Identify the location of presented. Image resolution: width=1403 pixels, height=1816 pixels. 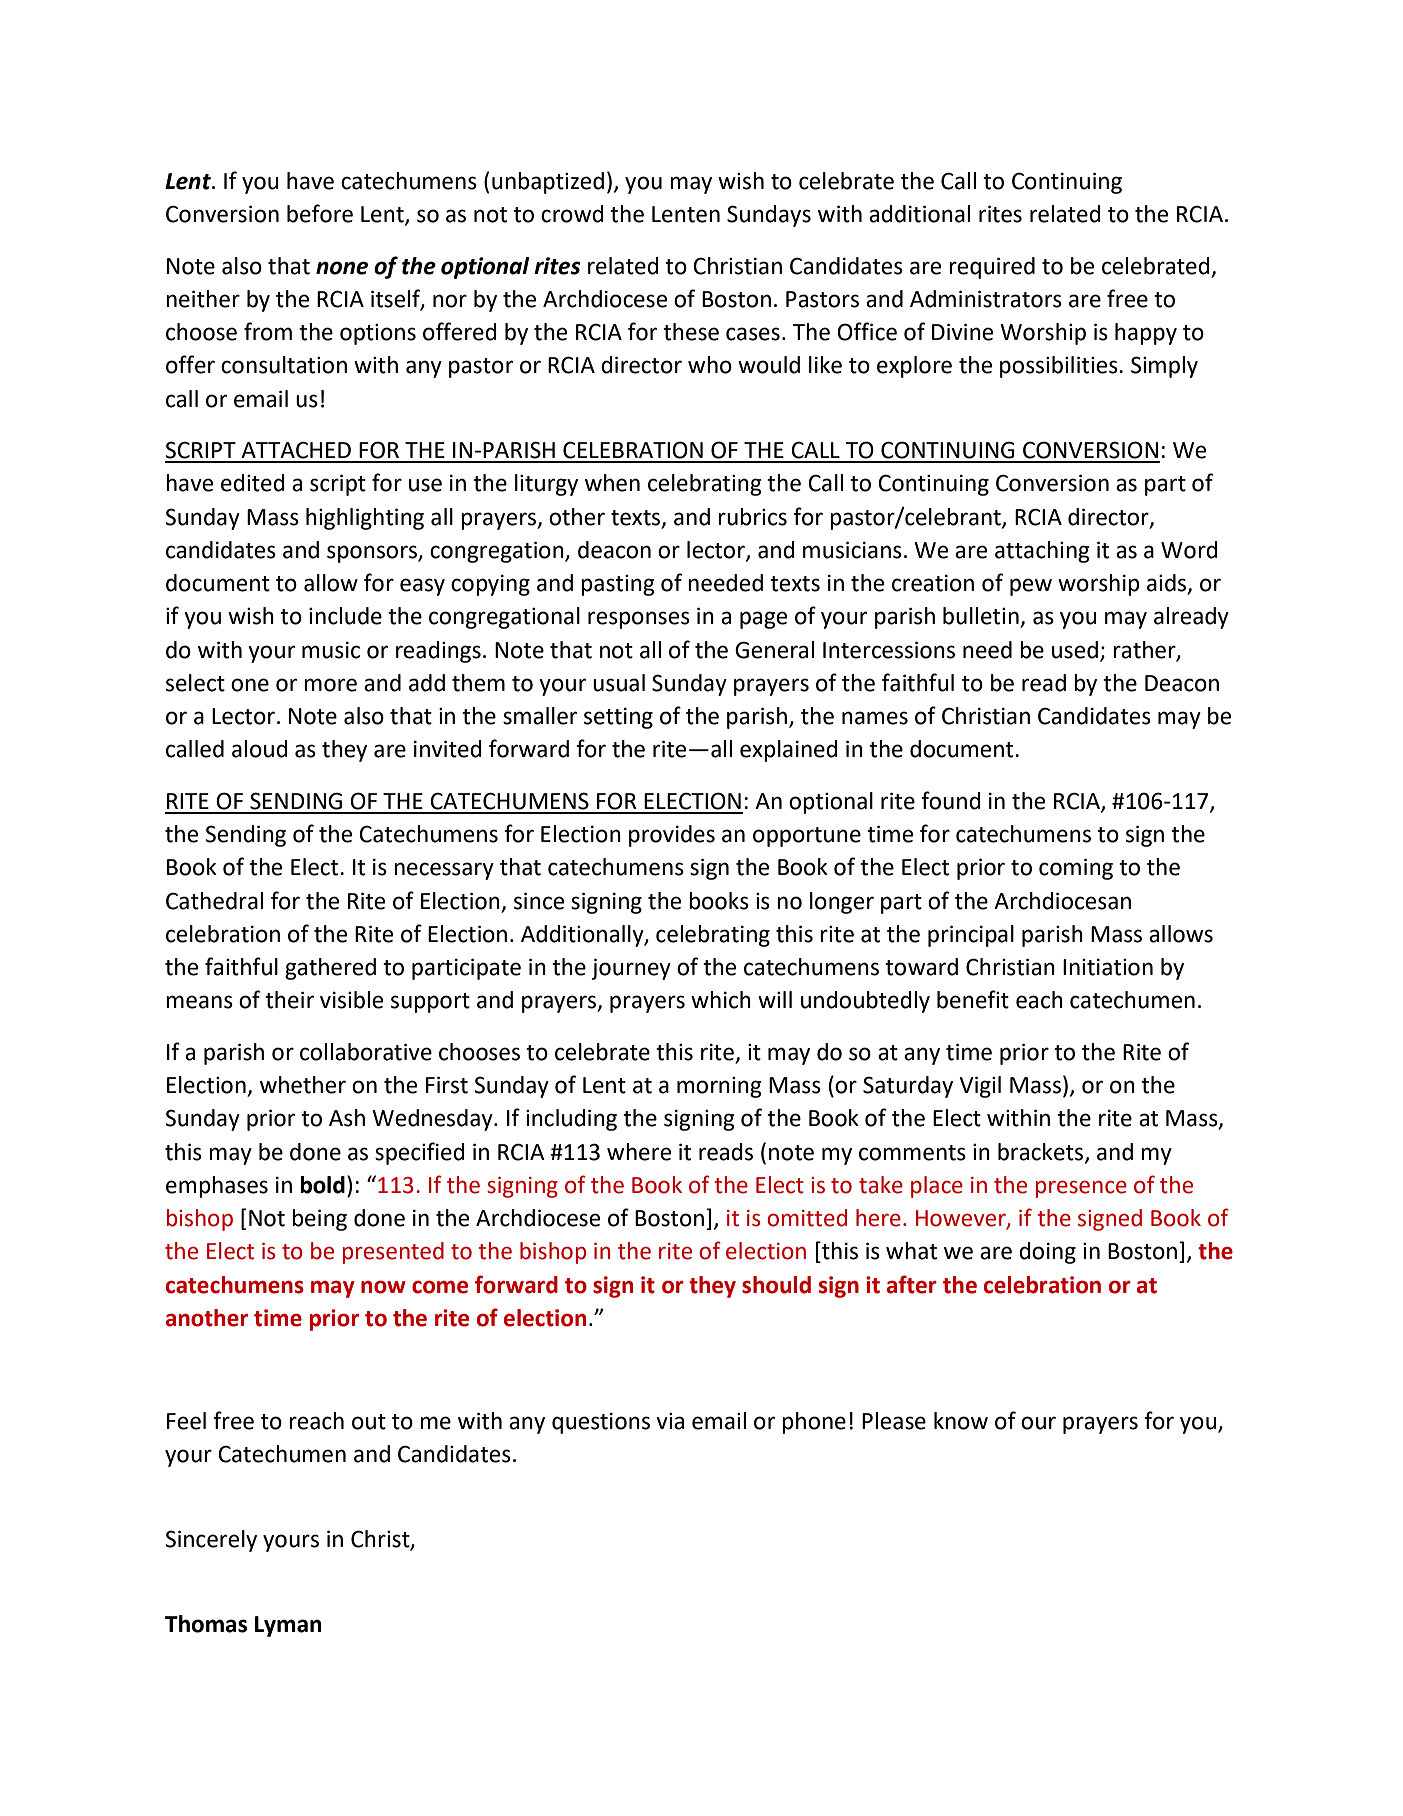
(393, 1253).
